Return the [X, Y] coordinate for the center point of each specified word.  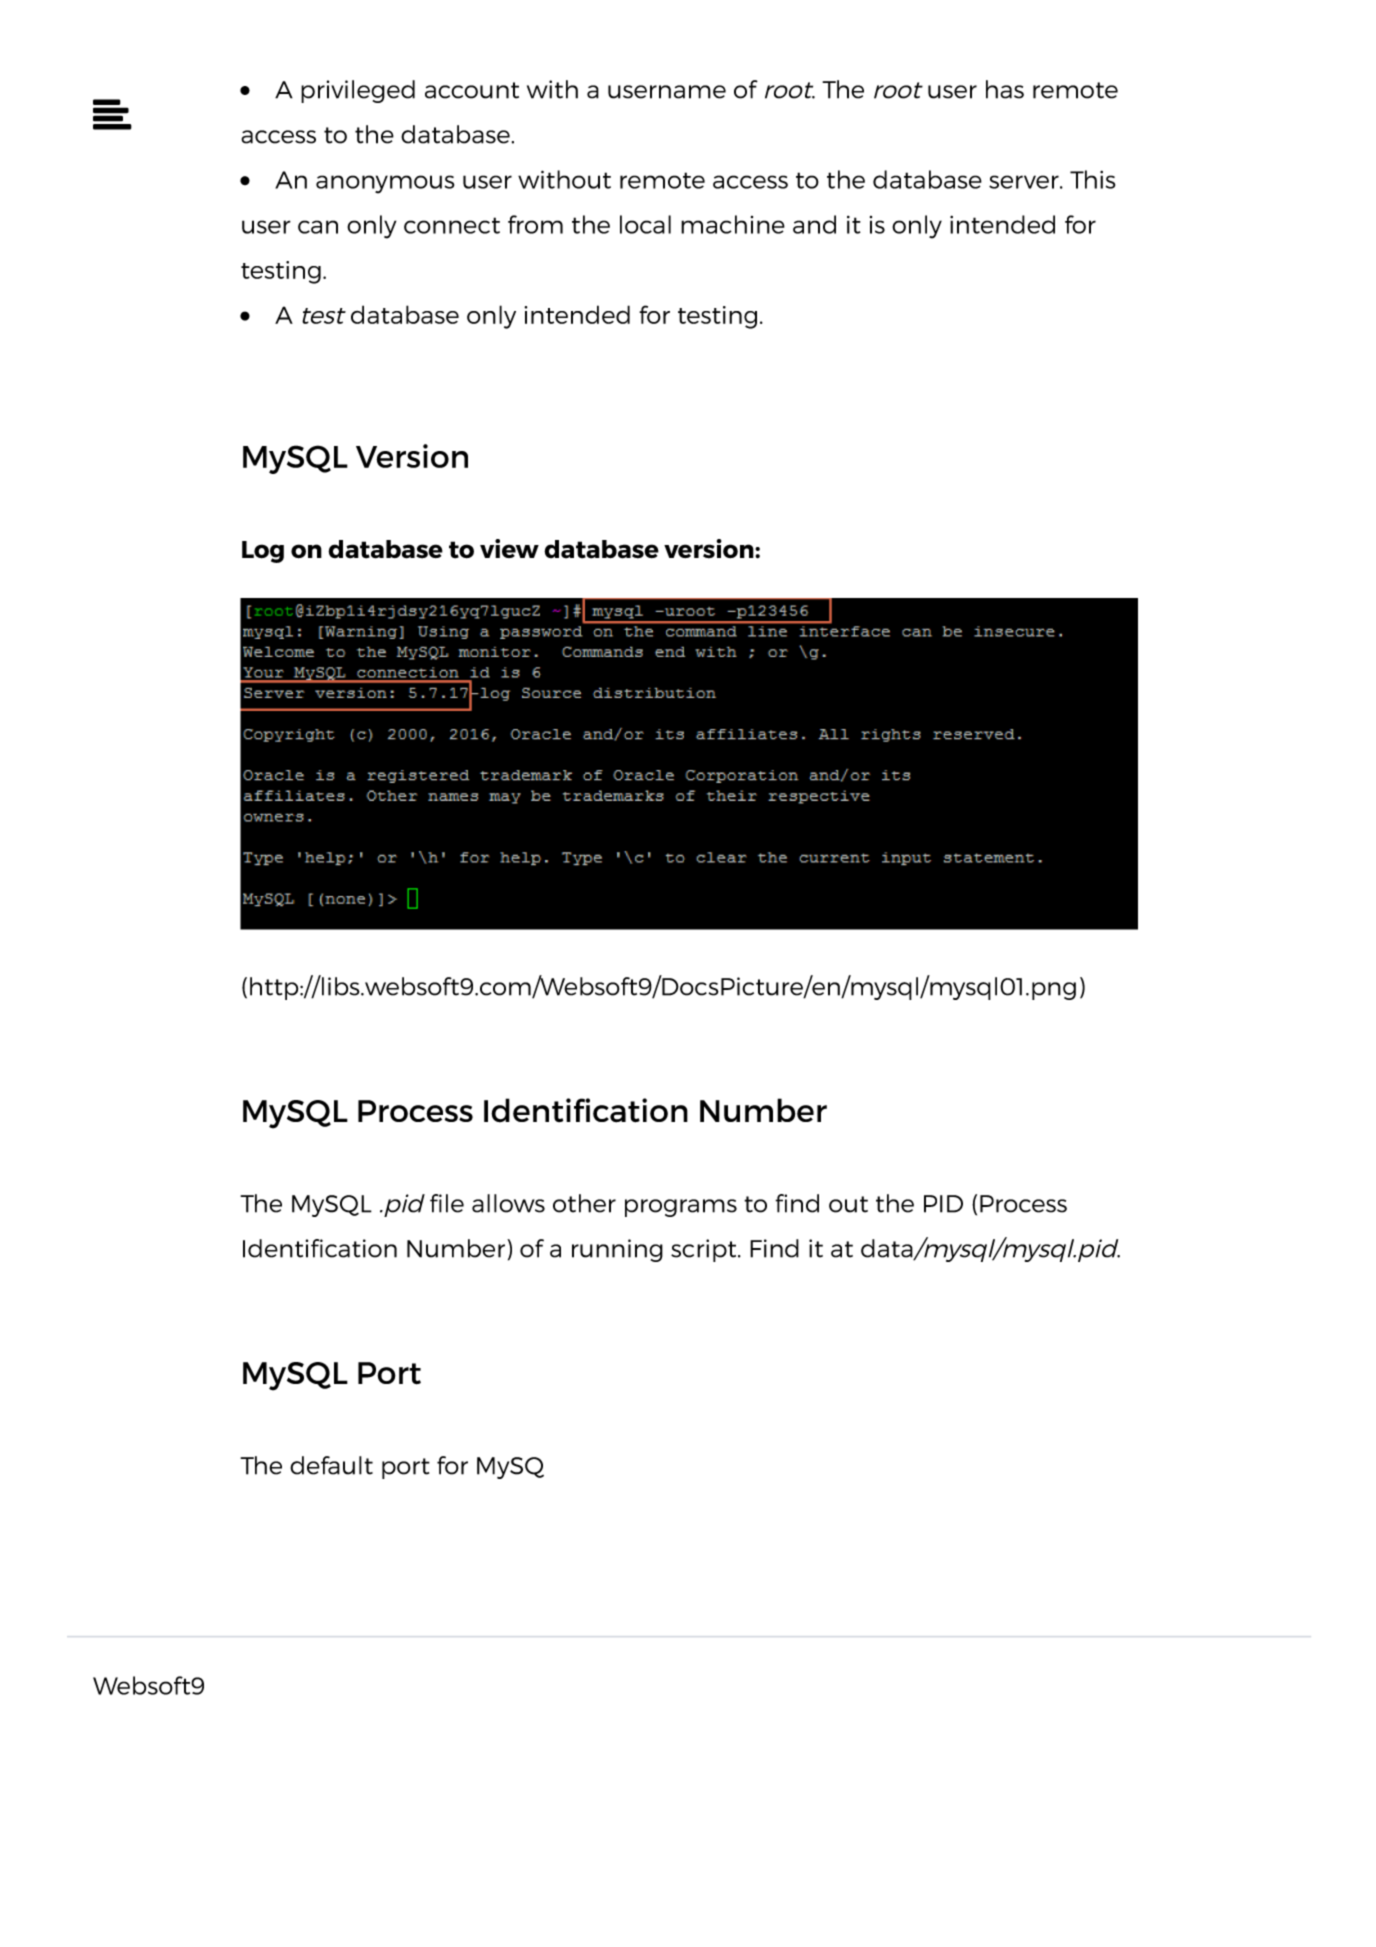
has [1005, 89]
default [331, 1465]
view [509, 548]
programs [681, 1208]
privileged [358, 91]
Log [263, 552]
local [645, 224]
